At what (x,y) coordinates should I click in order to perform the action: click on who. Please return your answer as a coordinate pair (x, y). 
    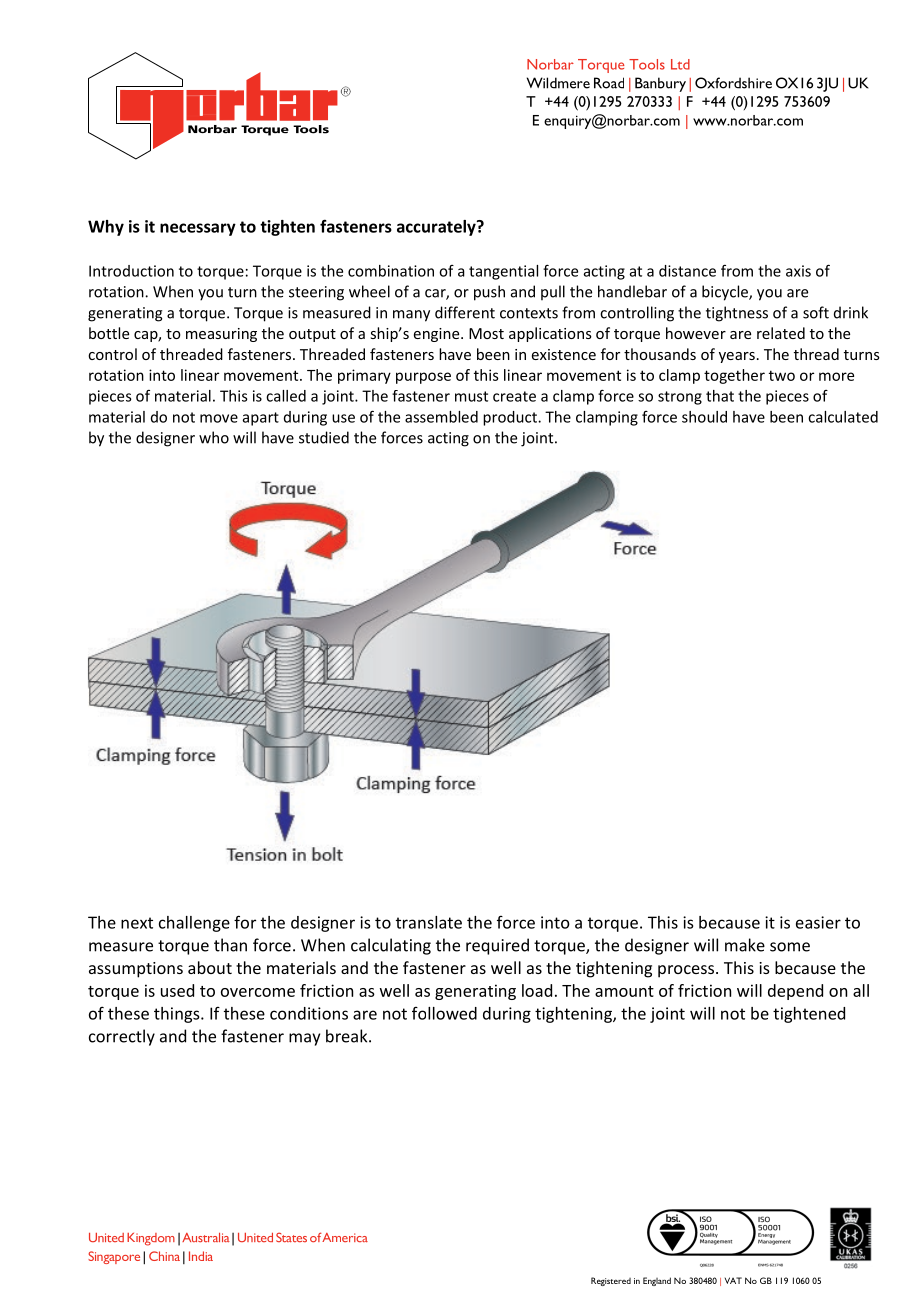
    Looking at the image, I should click on (214, 437).
